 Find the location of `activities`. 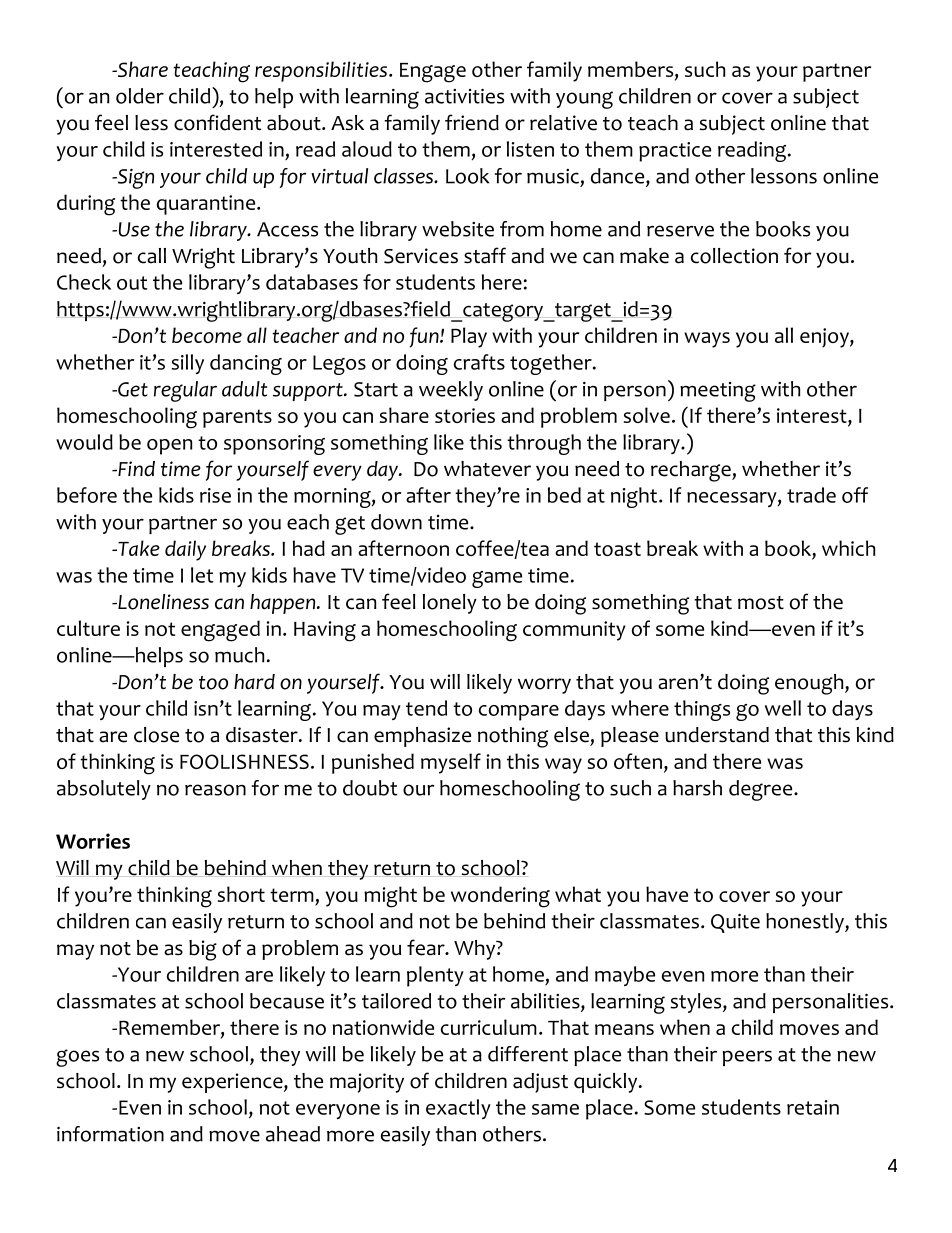

activities is located at coordinates (464, 96).
